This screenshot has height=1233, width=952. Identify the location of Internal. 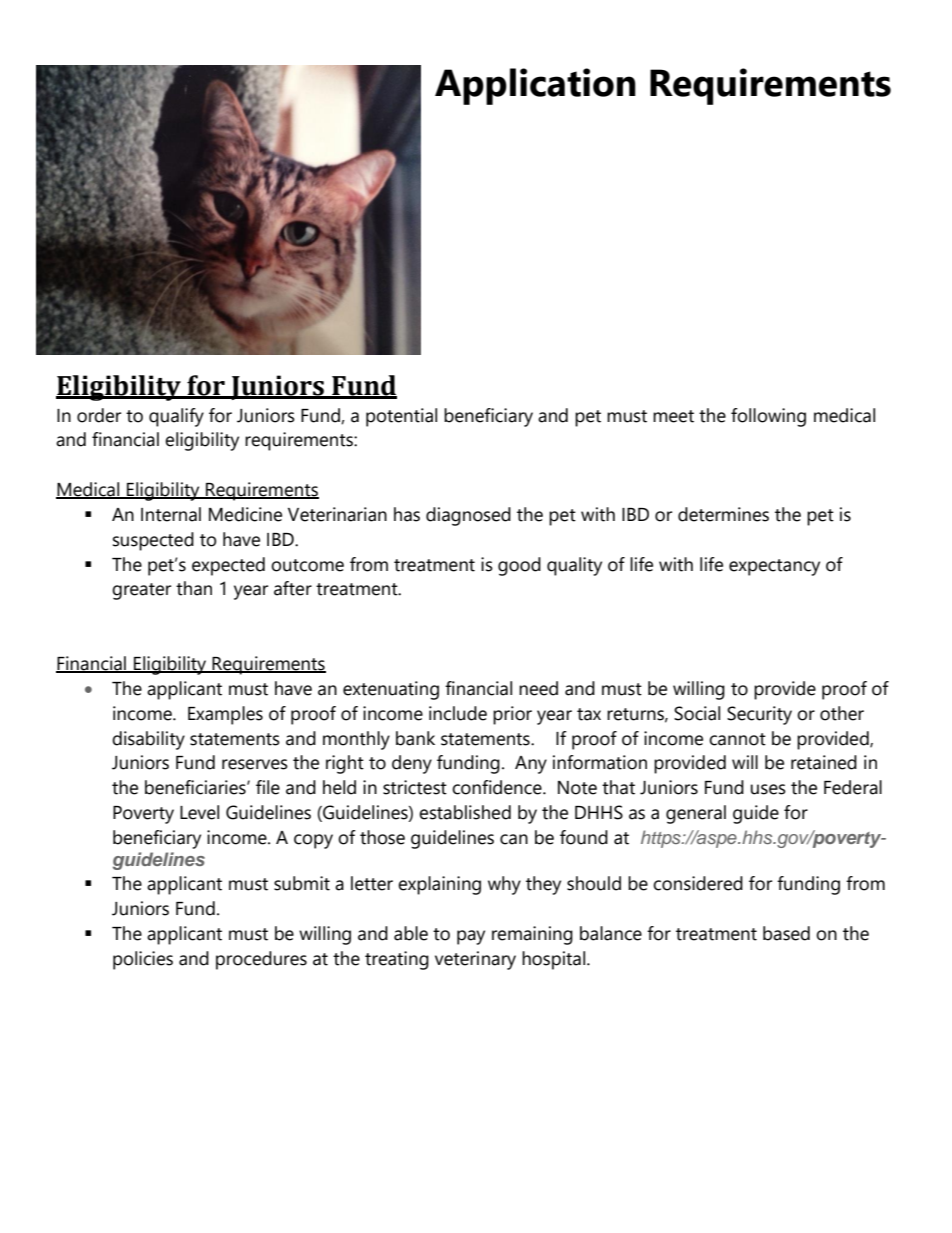
(171, 514).
